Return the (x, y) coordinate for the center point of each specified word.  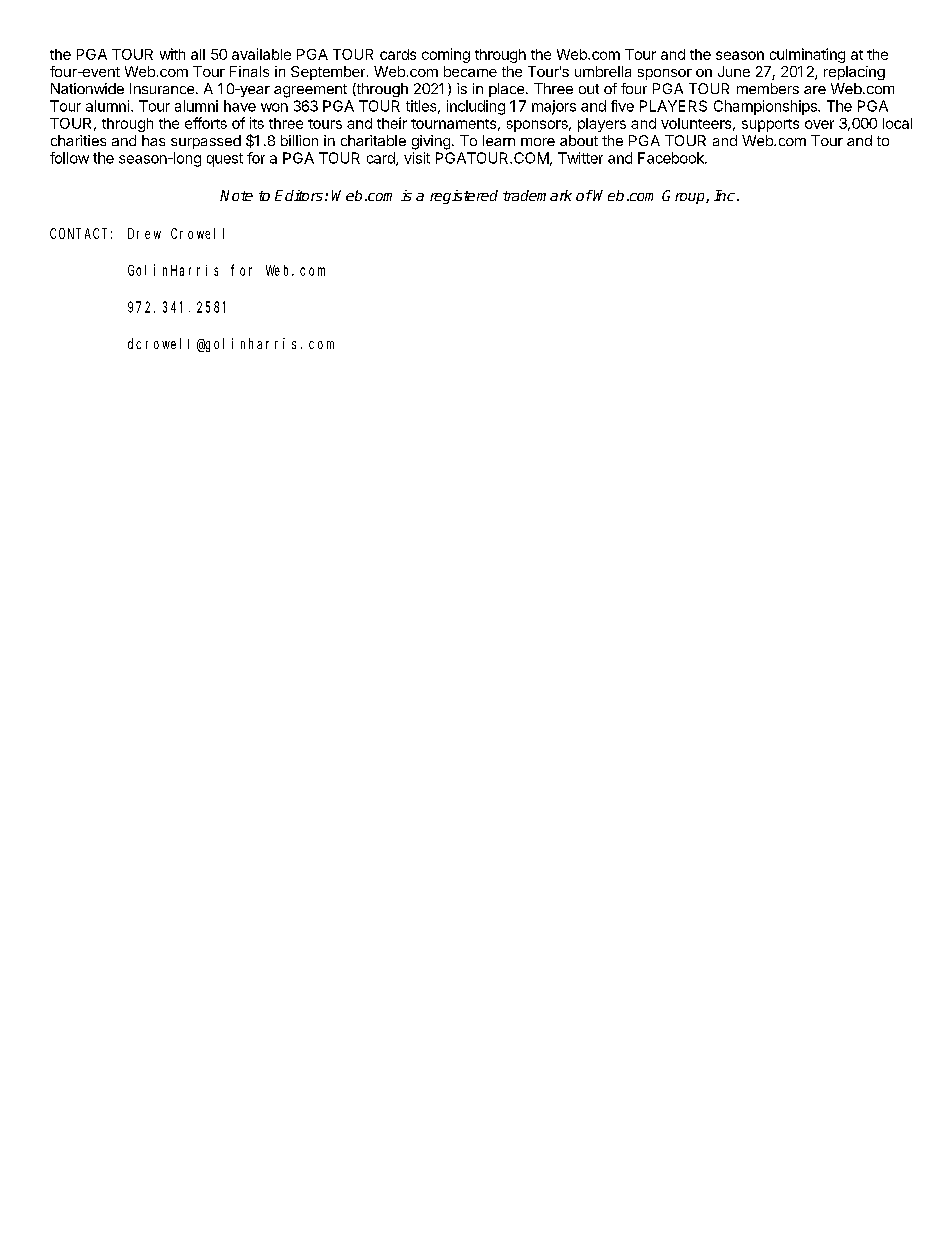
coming (446, 55)
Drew (144, 233)
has (153, 140)
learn (499, 140)
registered (464, 197)
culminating (807, 55)
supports (770, 125)
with (172, 54)
